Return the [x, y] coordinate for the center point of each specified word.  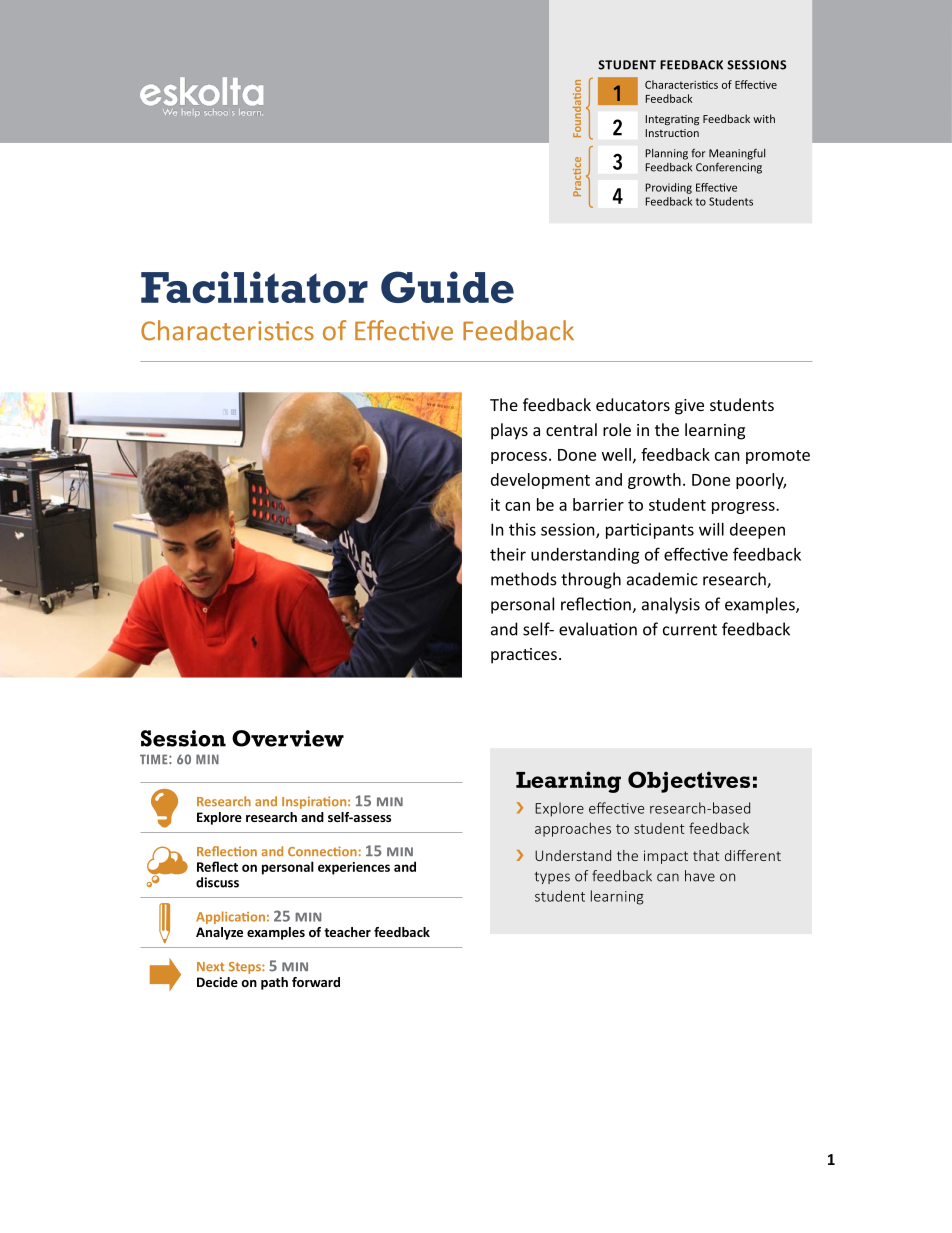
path [274, 983]
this [522, 529]
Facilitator [254, 287]
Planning [667, 154]
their [508, 554]
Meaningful [737, 154]
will [711, 529]
